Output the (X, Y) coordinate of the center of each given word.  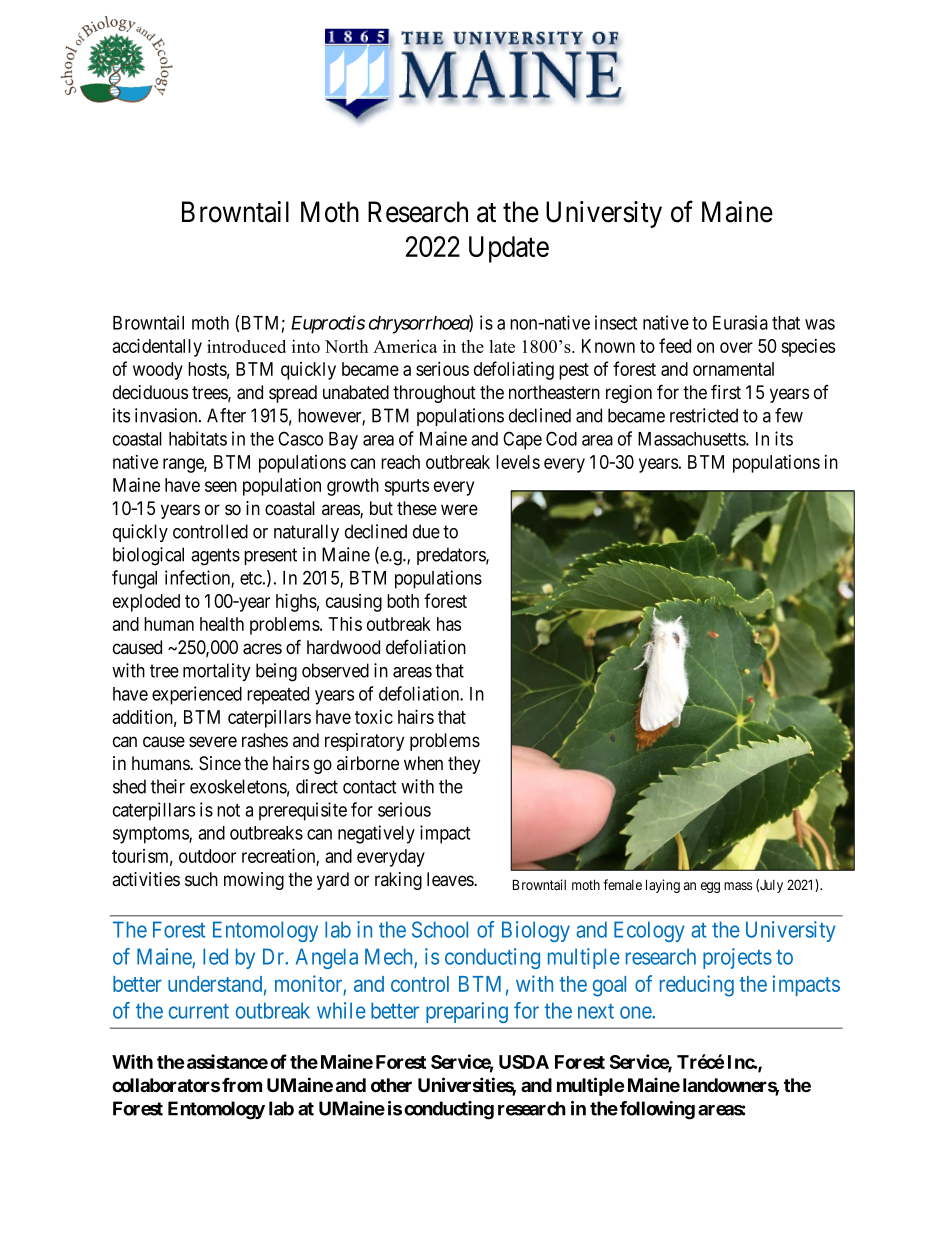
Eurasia (740, 322)
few (789, 415)
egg (710, 887)
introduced (246, 346)
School (440, 929)
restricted (704, 415)
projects (737, 958)
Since (220, 763)
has (449, 624)
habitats (198, 438)
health (222, 624)
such (201, 879)
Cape (522, 440)
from (242, 1084)
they (464, 765)
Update (509, 249)
